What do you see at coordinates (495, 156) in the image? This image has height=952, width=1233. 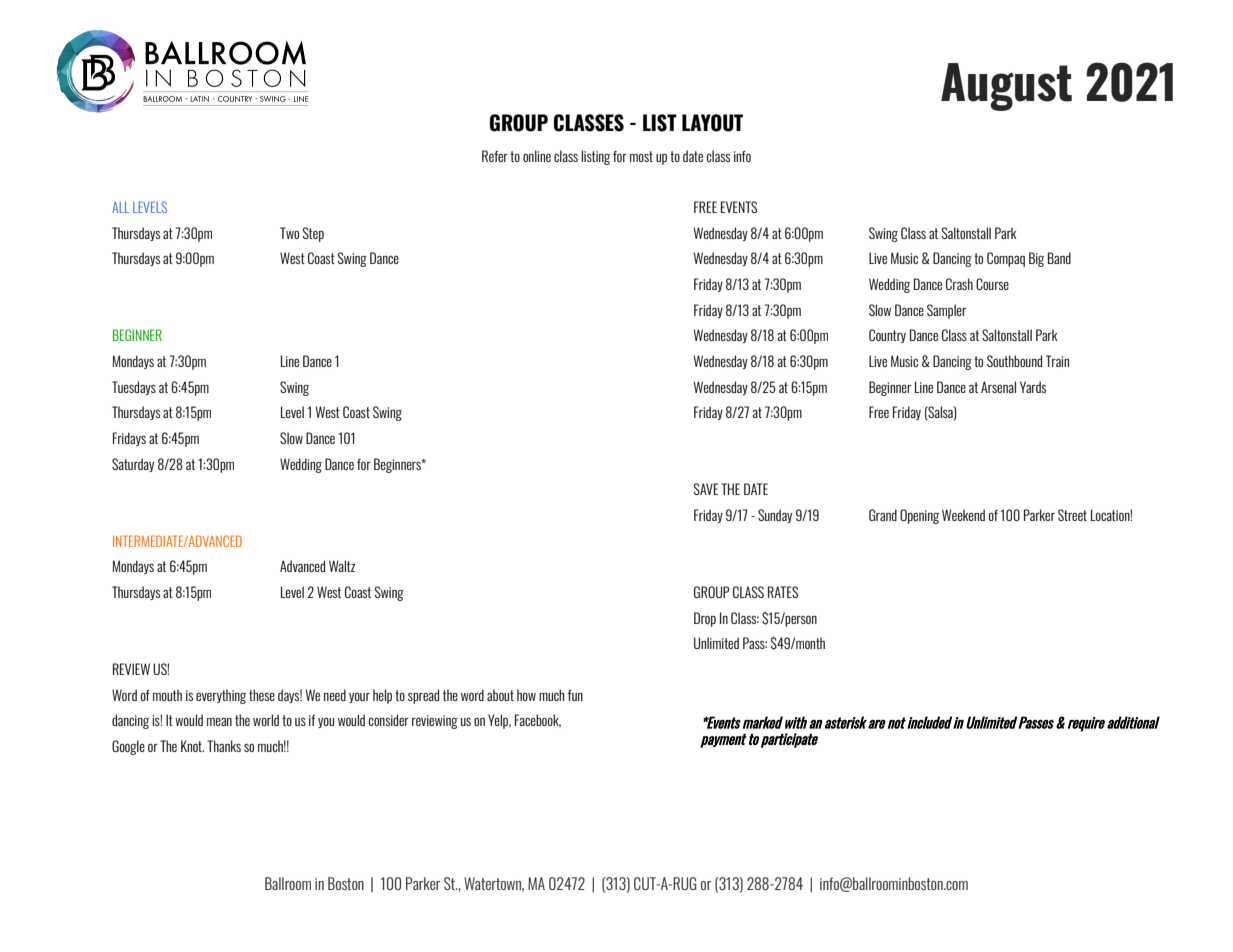 I see `Refer` at bounding box center [495, 156].
